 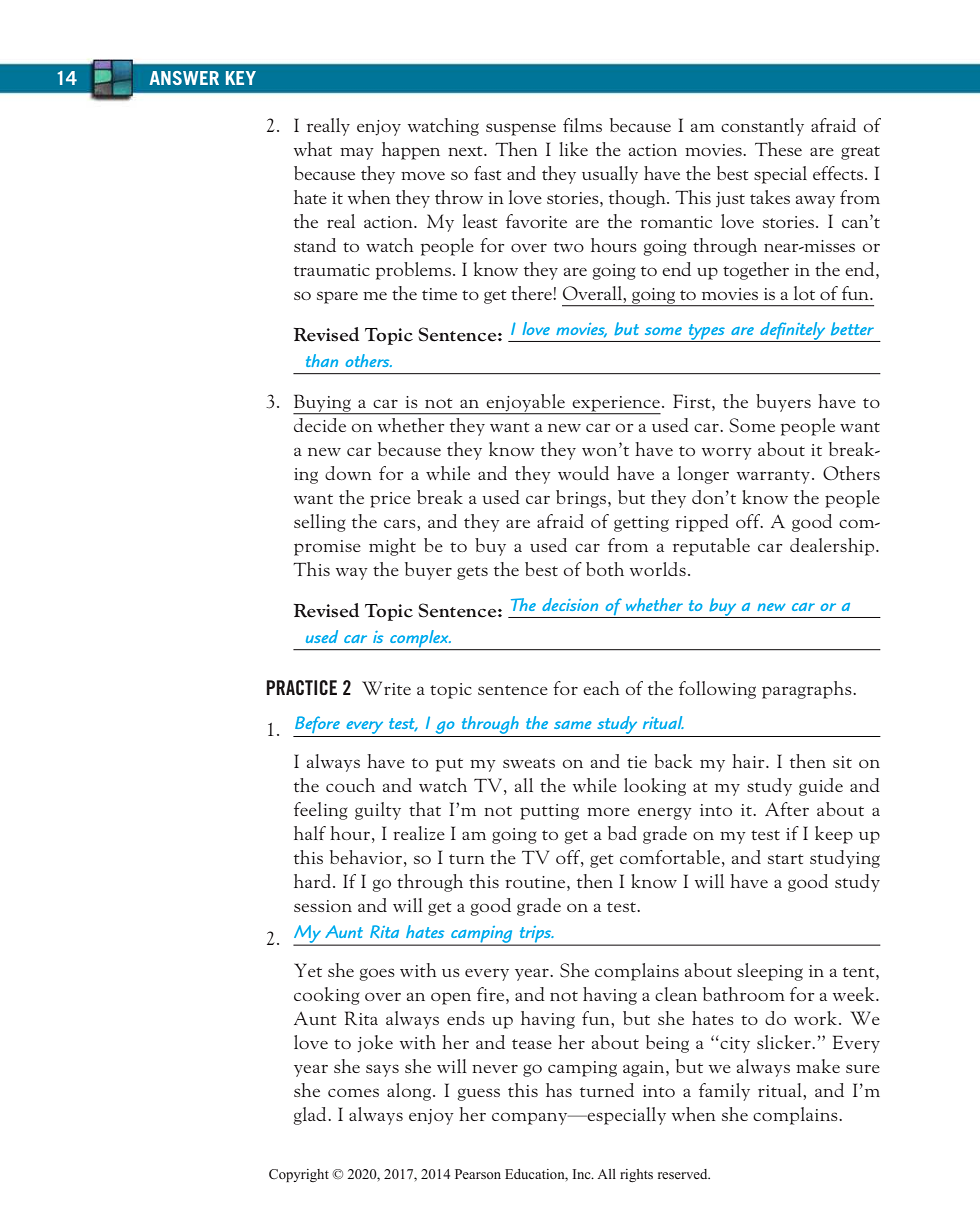 I want to click on there, so click(x=532, y=293).
